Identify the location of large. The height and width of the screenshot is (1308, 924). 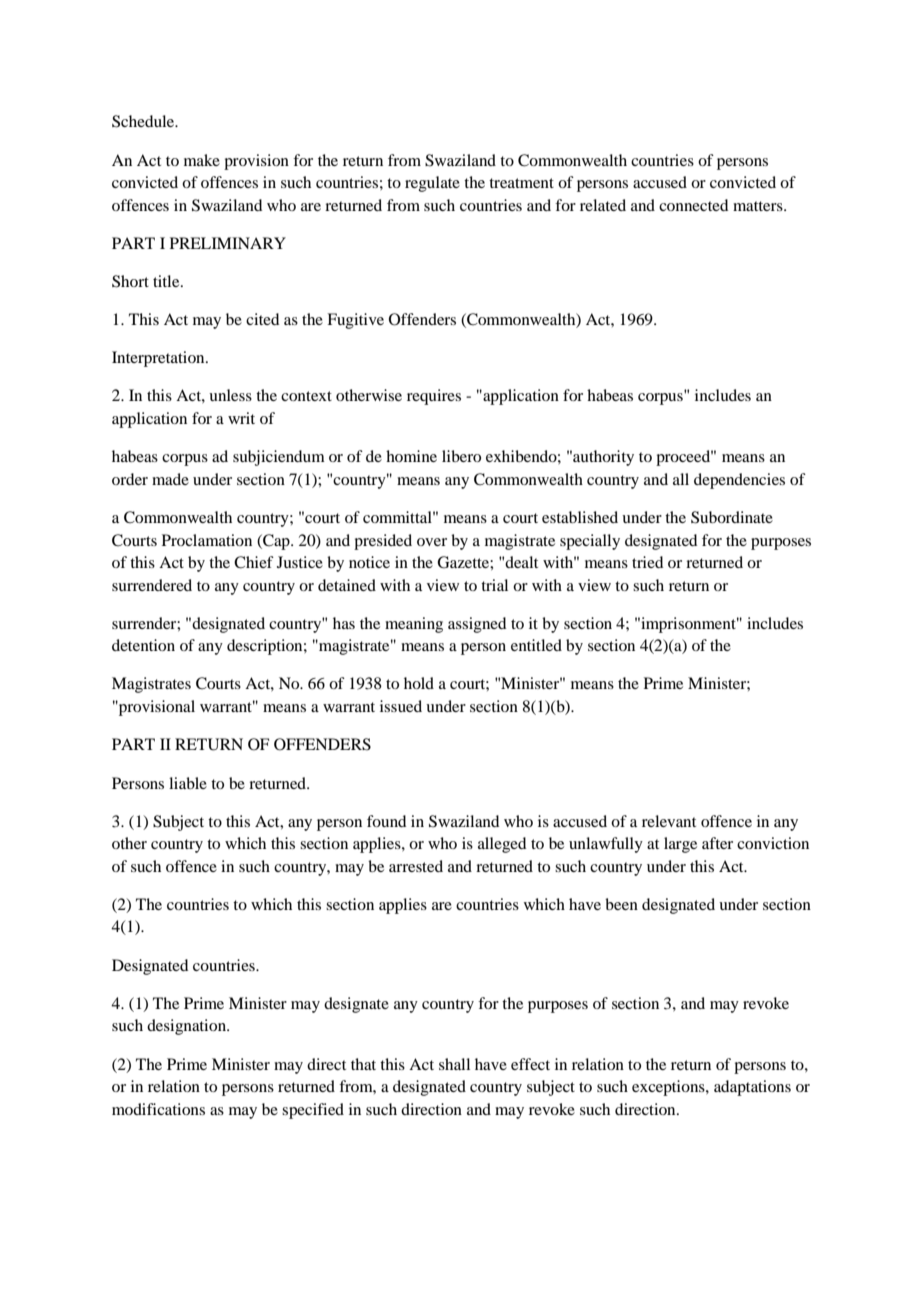
(680, 845).
